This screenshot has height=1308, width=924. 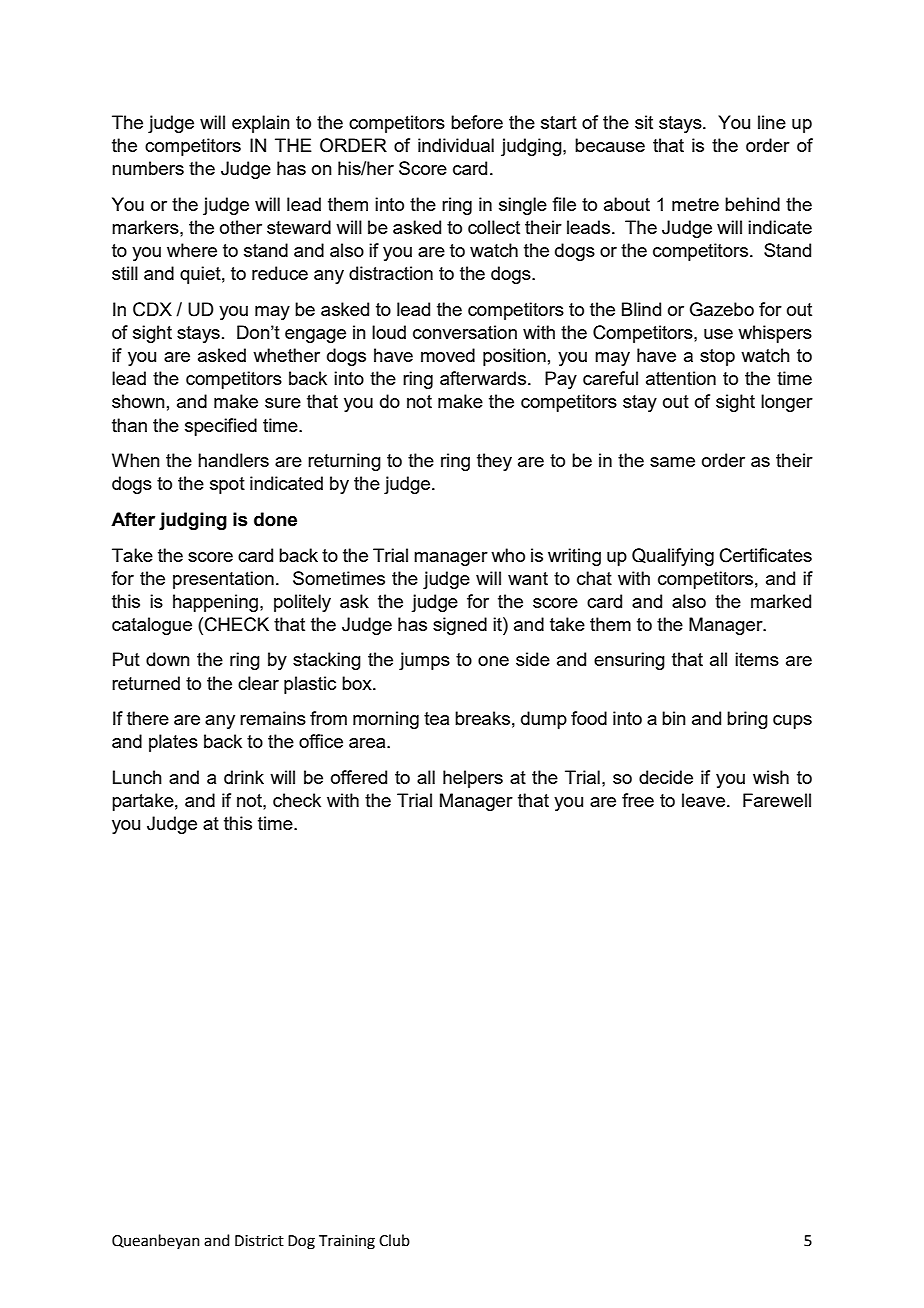 What do you see at coordinates (695, 204) in the screenshot?
I see `metre` at bounding box center [695, 204].
